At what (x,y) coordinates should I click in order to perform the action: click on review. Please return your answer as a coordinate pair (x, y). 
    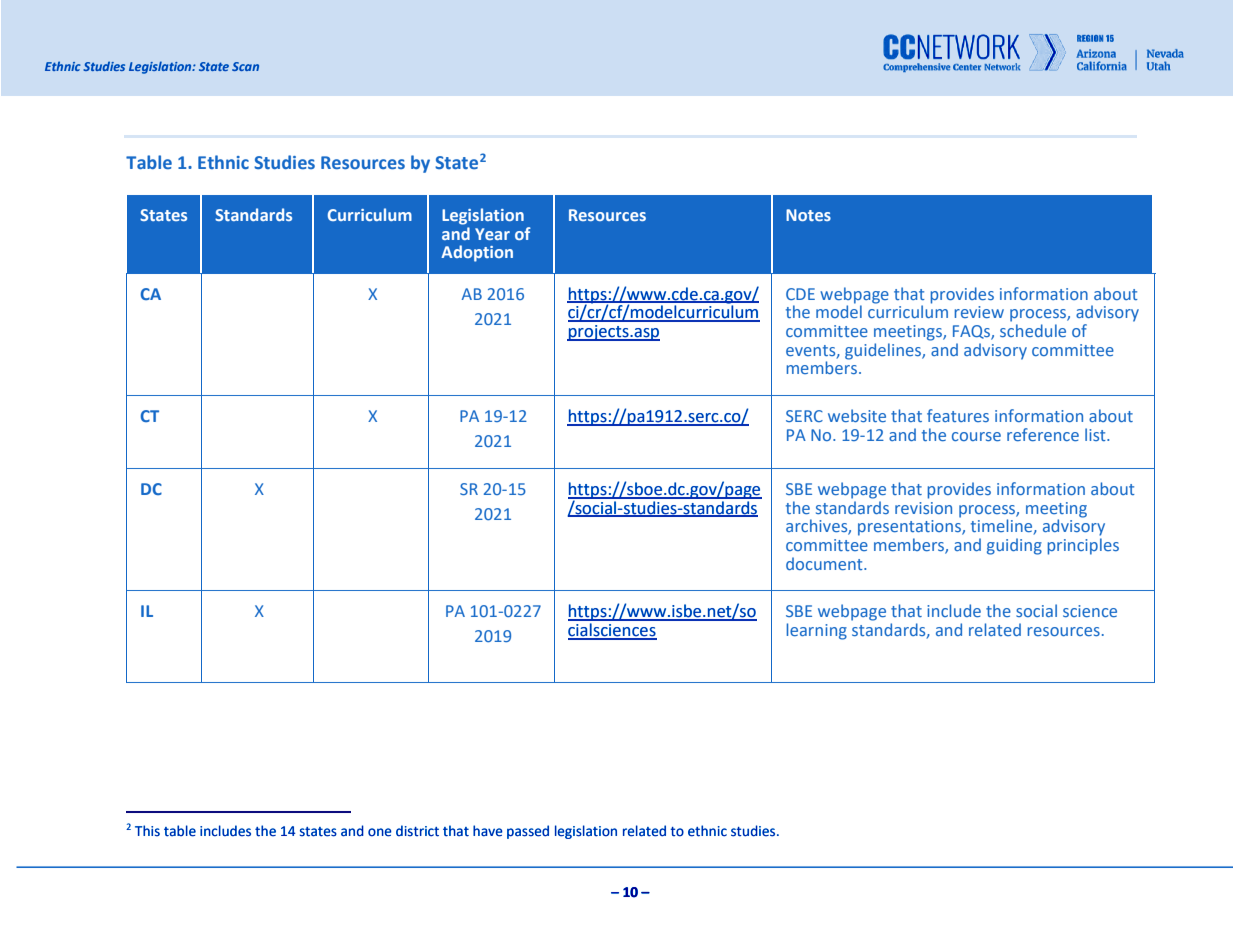
    Looking at the image, I should click on (979, 312).
